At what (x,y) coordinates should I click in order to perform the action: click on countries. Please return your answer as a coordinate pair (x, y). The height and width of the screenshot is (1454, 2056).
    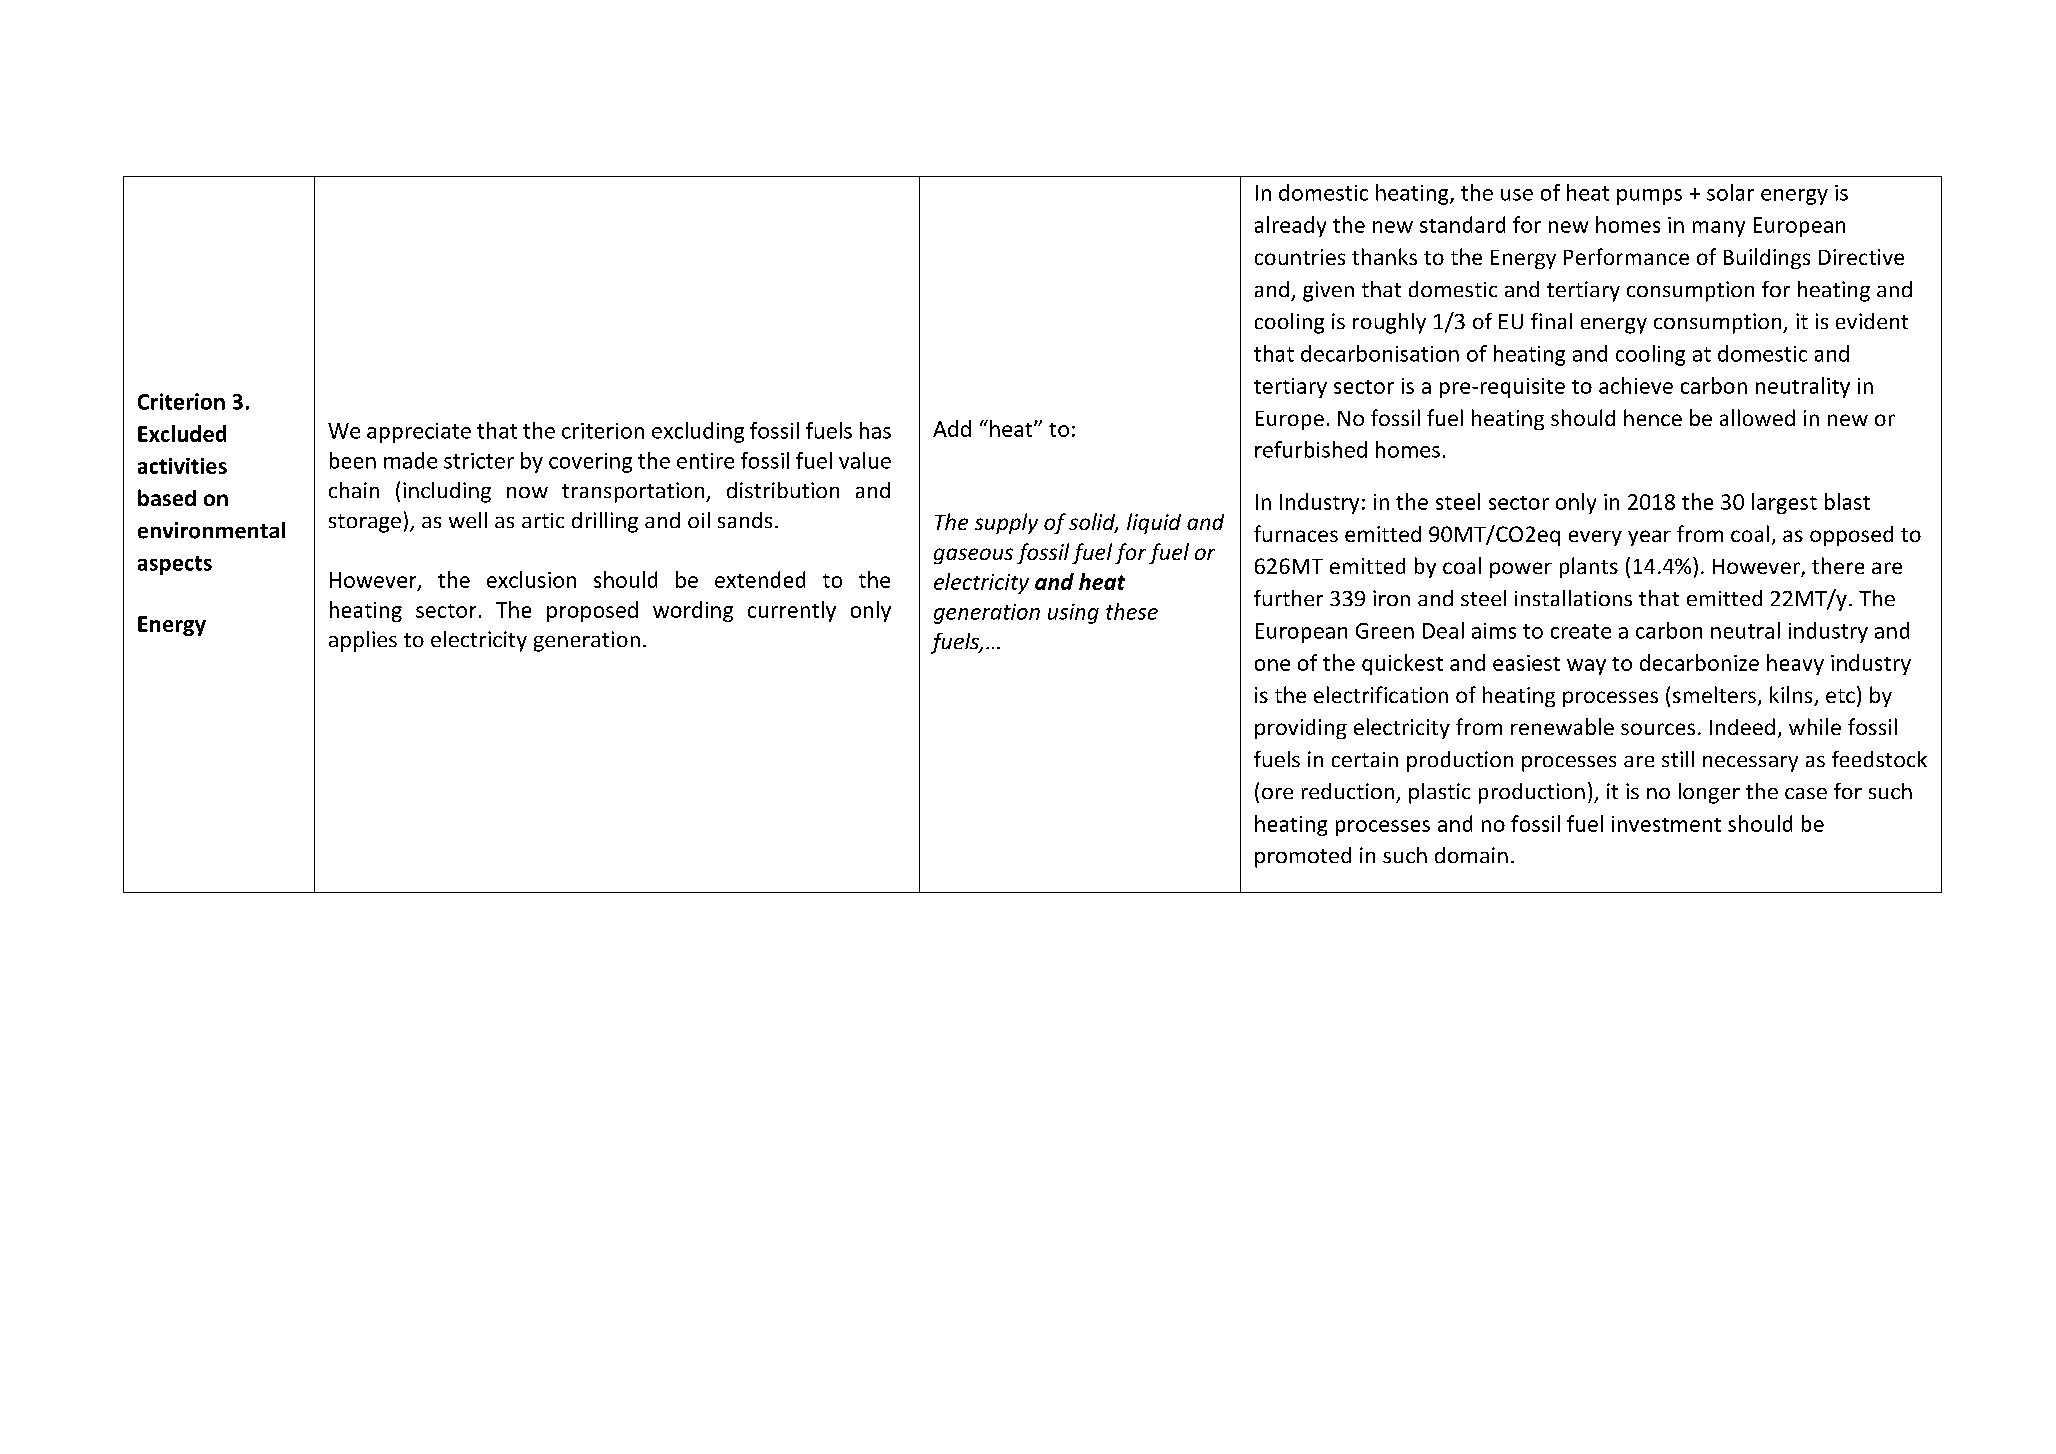
    Looking at the image, I should click on (1300, 257).
